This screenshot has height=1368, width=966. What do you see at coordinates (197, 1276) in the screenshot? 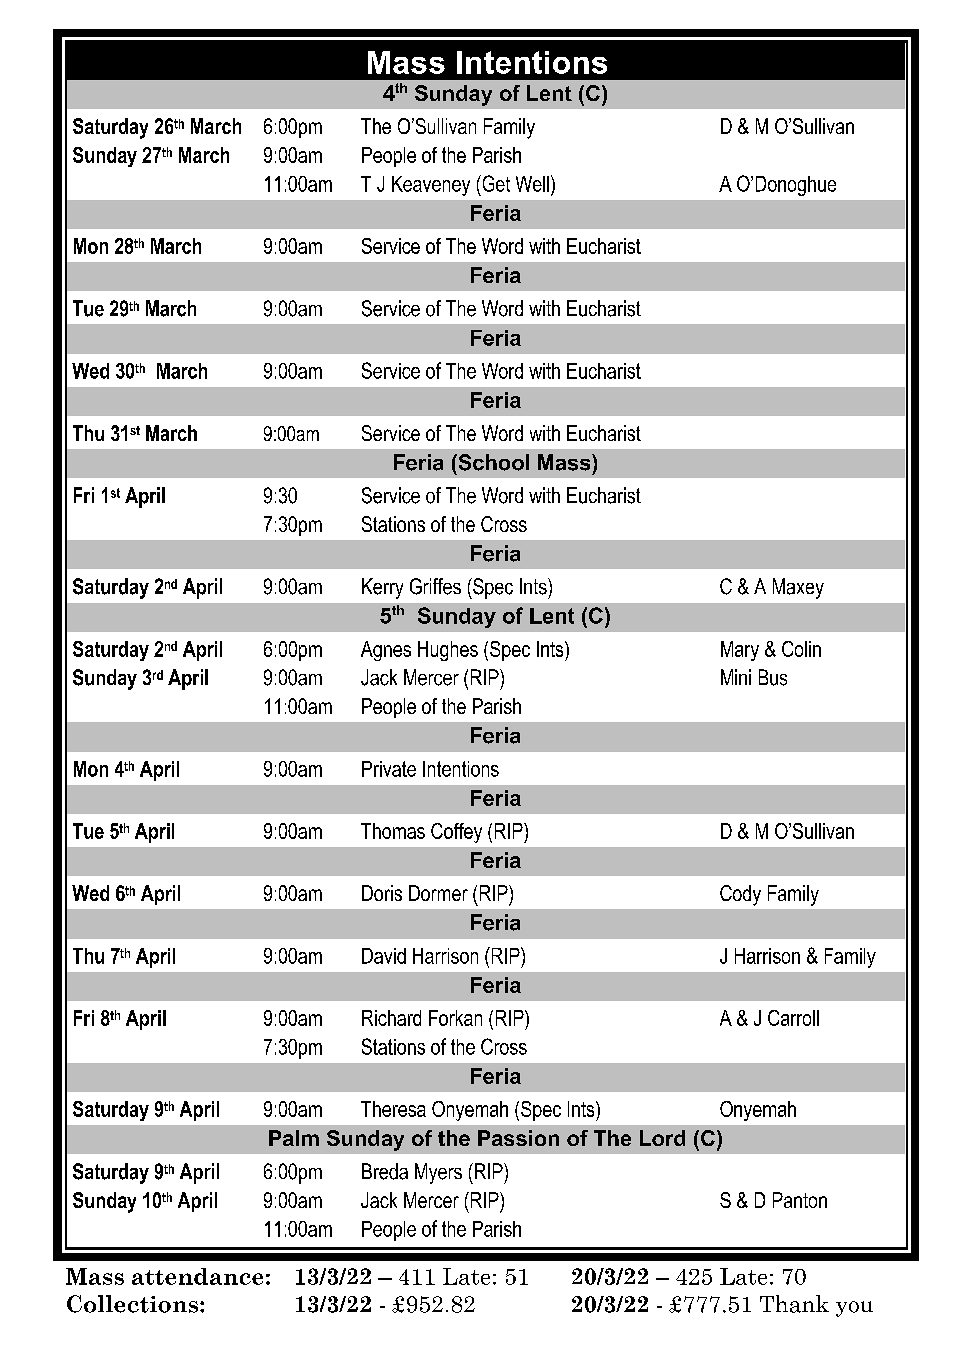
I see `attendance` at bounding box center [197, 1276].
